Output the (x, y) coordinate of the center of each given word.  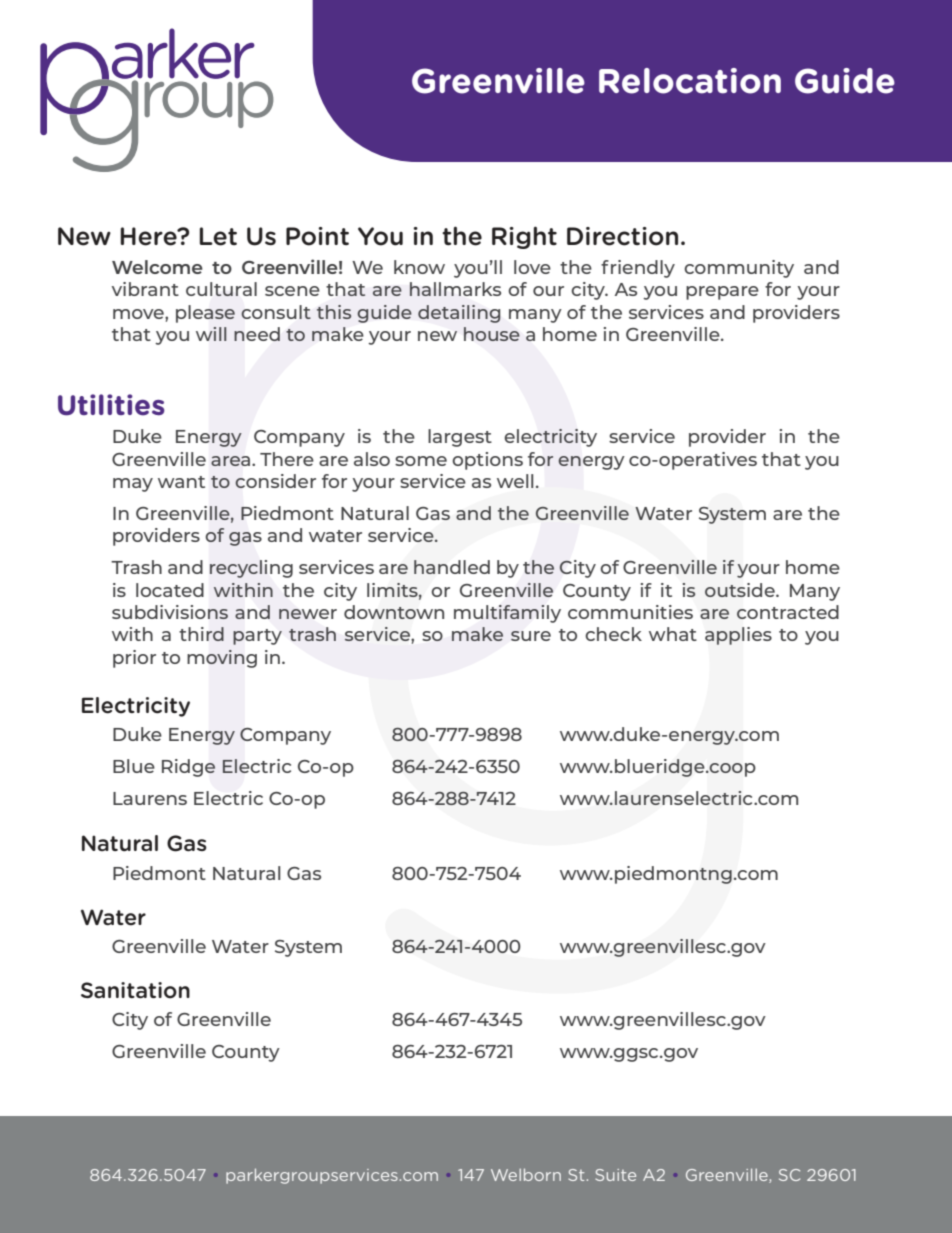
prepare (722, 293)
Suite (615, 1175)
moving (222, 659)
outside (741, 590)
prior (134, 659)
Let (218, 236)
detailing (459, 314)
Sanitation (135, 990)
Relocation (690, 81)
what (673, 634)
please (205, 314)
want (181, 482)
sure (531, 636)
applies (738, 636)
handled (452, 567)
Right (524, 237)
